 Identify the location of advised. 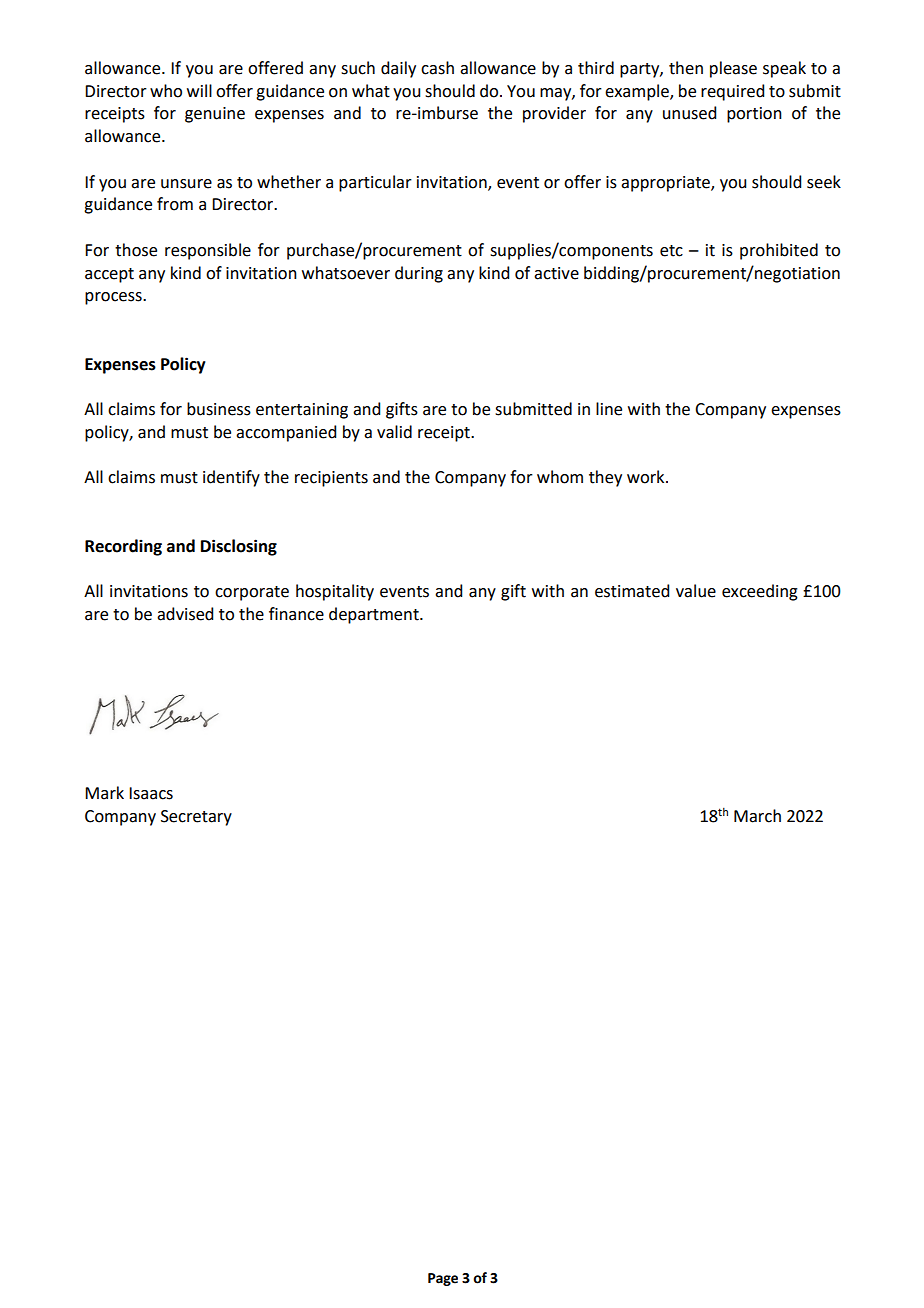
(185, 614).
